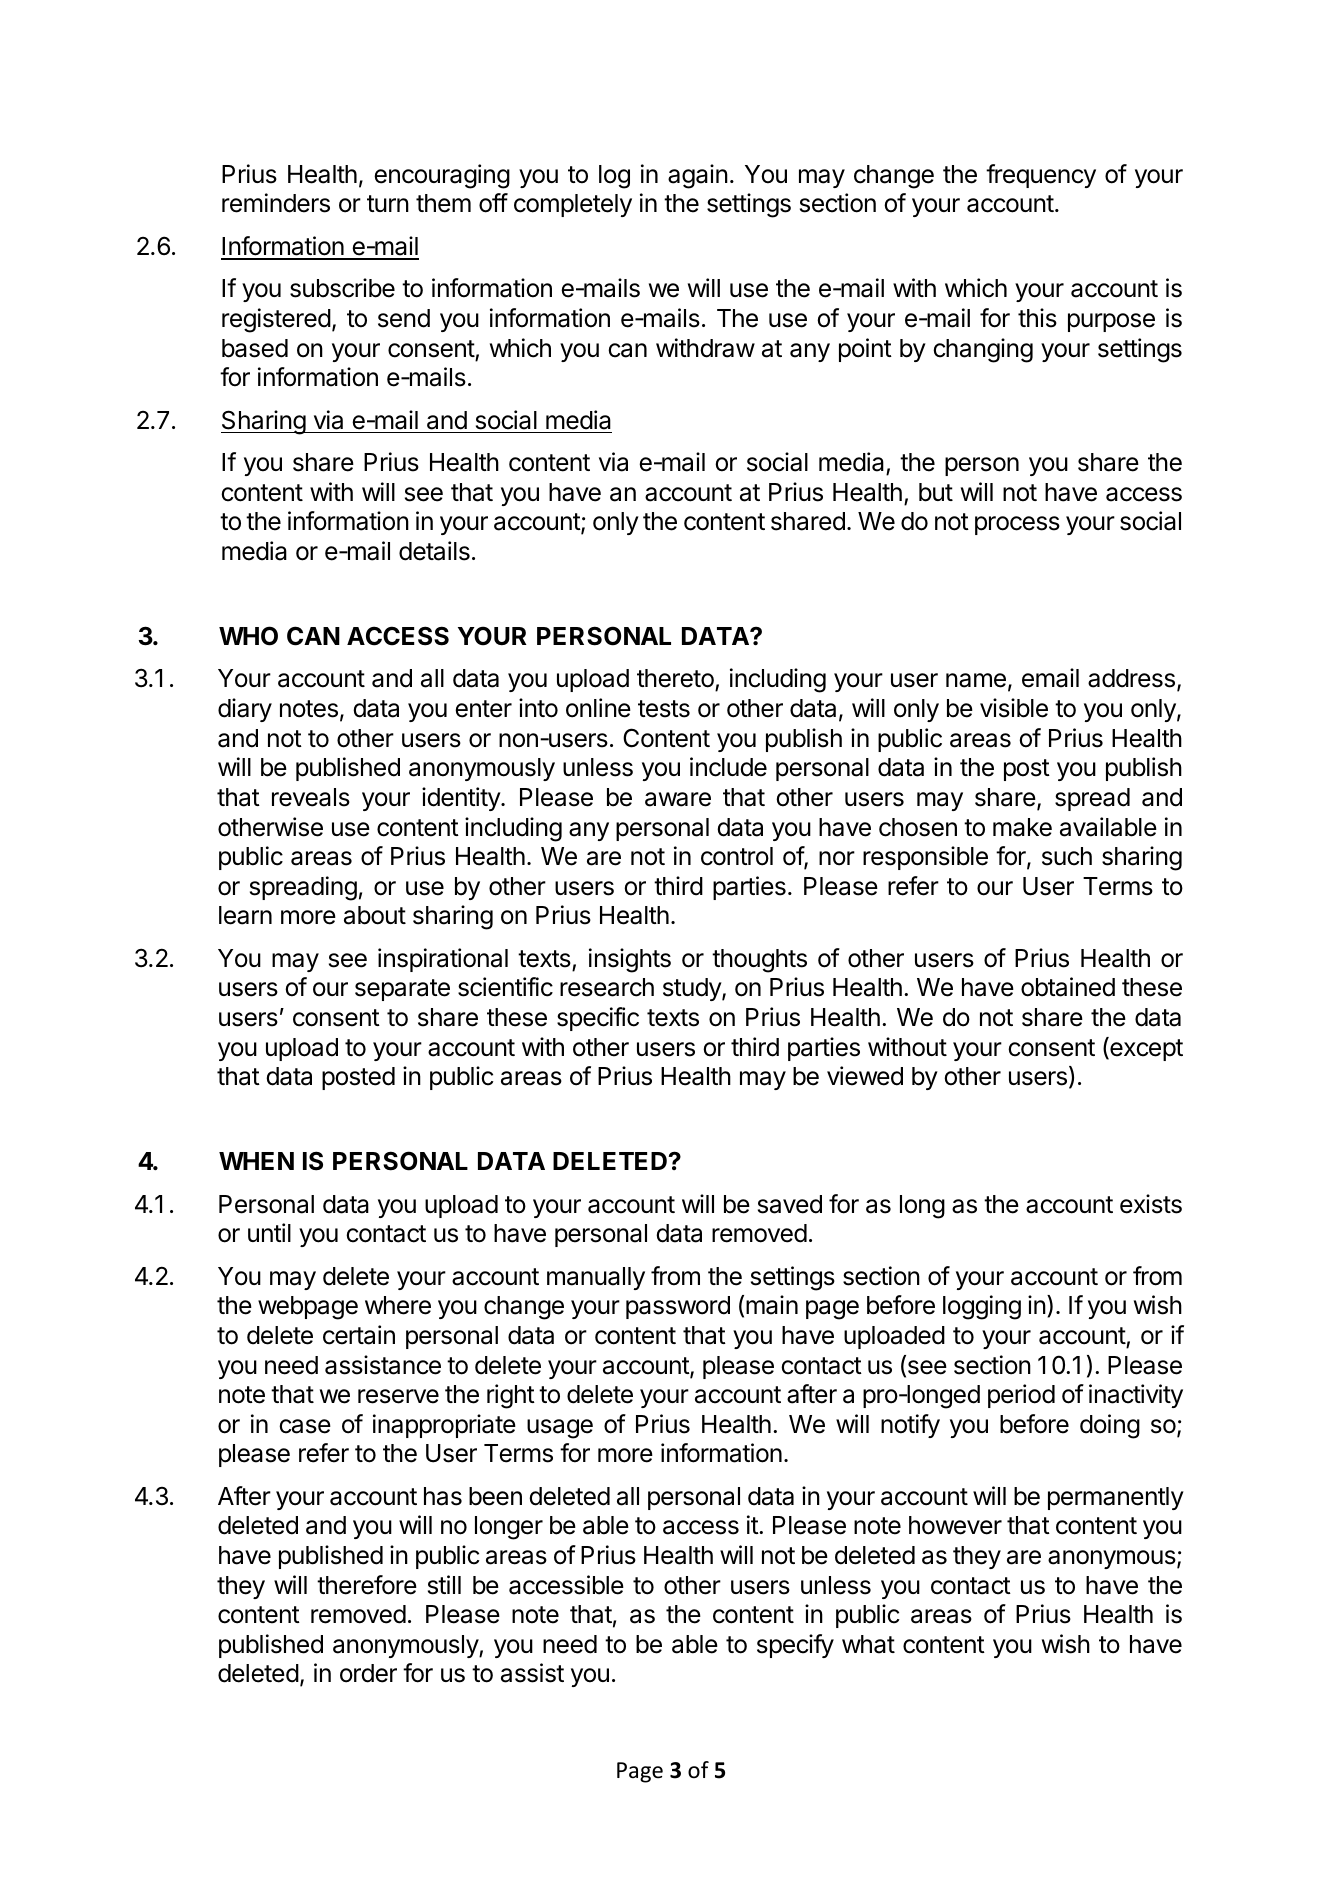 The height and width of the page is (1899, 1342). I want to click on where, so click(398, 1305).
